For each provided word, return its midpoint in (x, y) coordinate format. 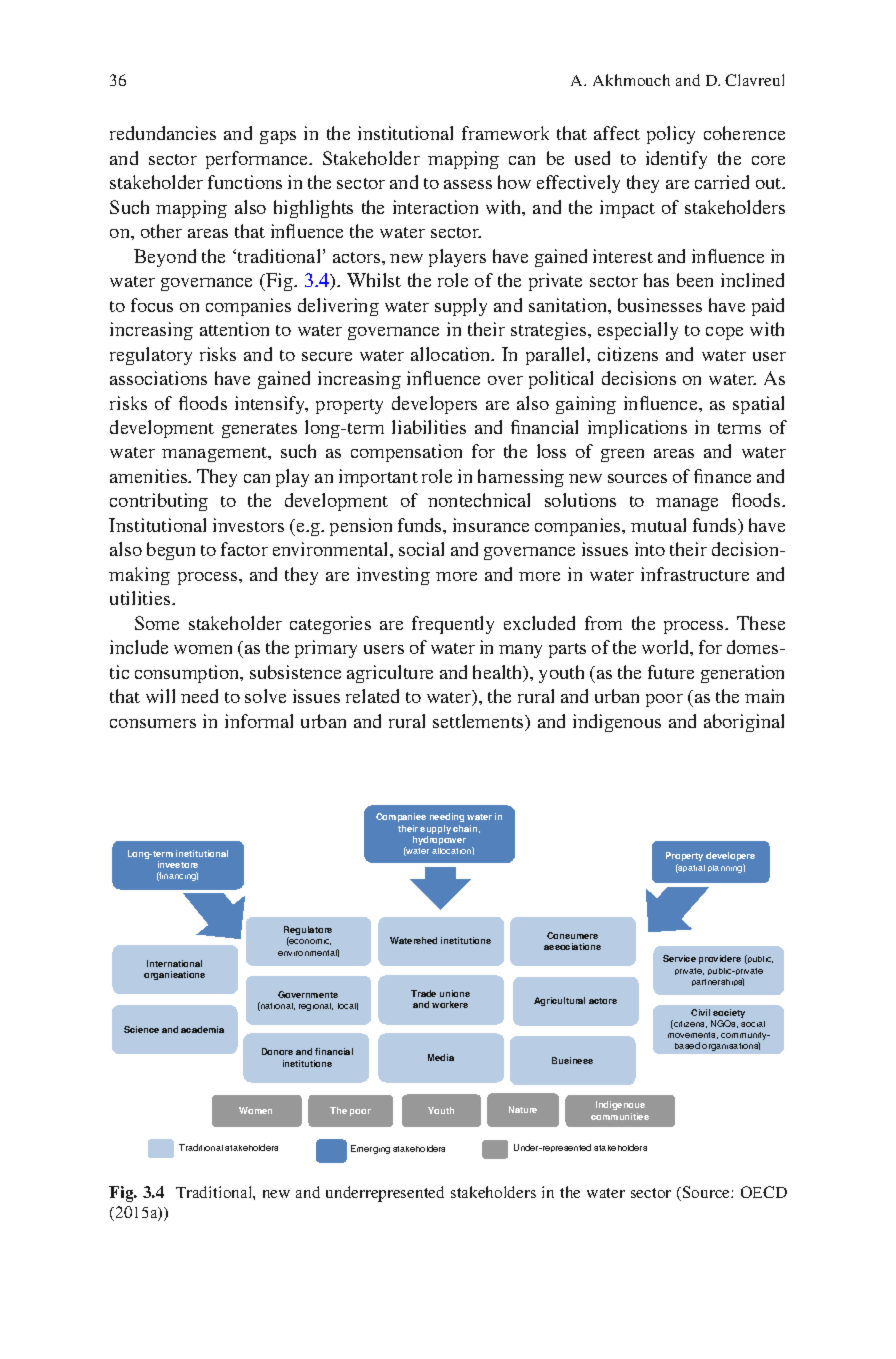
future (671, 672)
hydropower (439, 840)
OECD (764, 1192)
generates (259, 430)
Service (679, 958)
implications (637, 429)
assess (468, 184)
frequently (453, 625)
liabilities (429, 427)
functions (245, 182)
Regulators (308, 932)
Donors (277, 1051)
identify (676, 160)
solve (265, 696)
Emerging (370, 1149)
